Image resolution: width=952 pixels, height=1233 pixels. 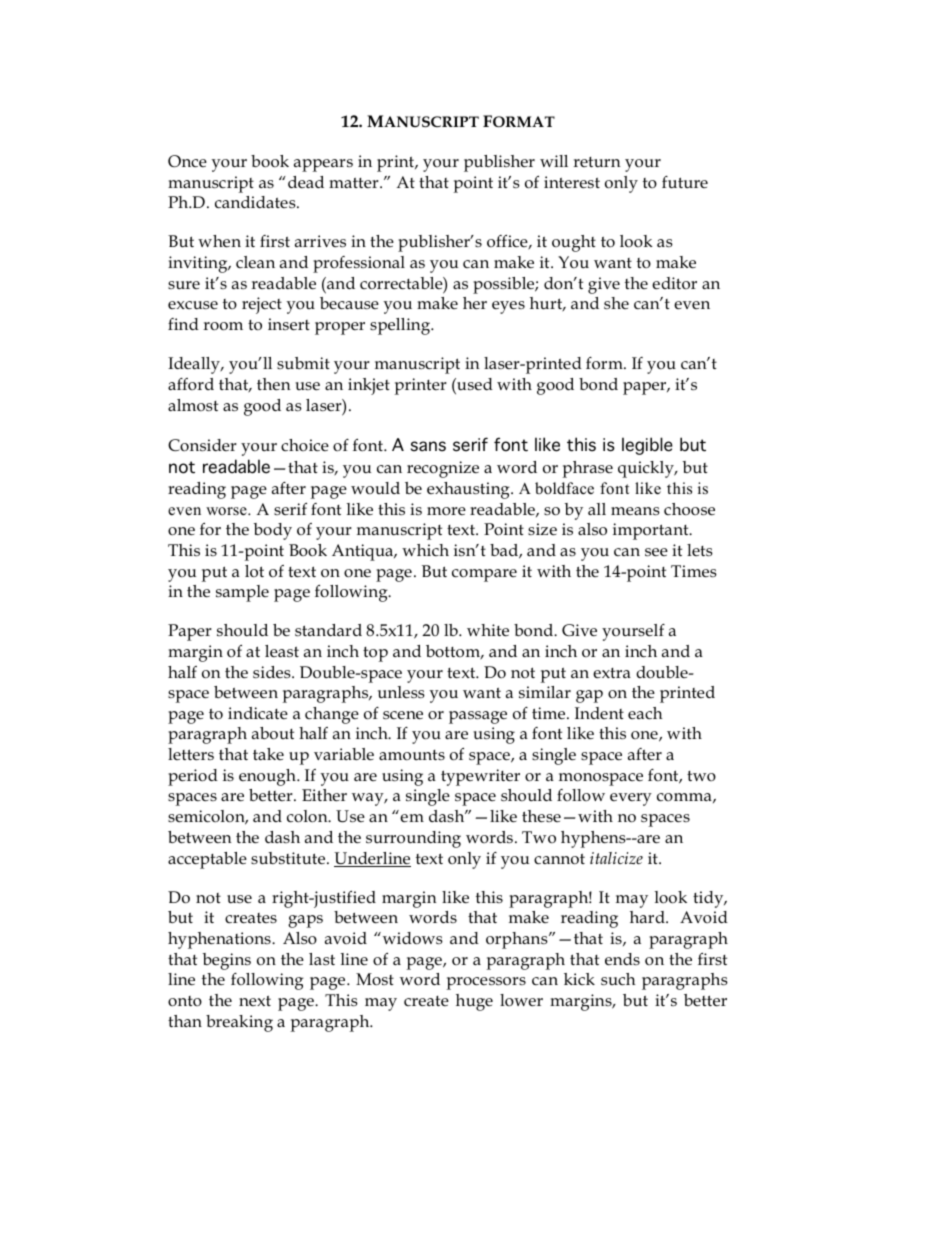 What do you see at coordinates (255, 1001) in the screenshot?
I see `next` at bounding box center [255, 1001].
